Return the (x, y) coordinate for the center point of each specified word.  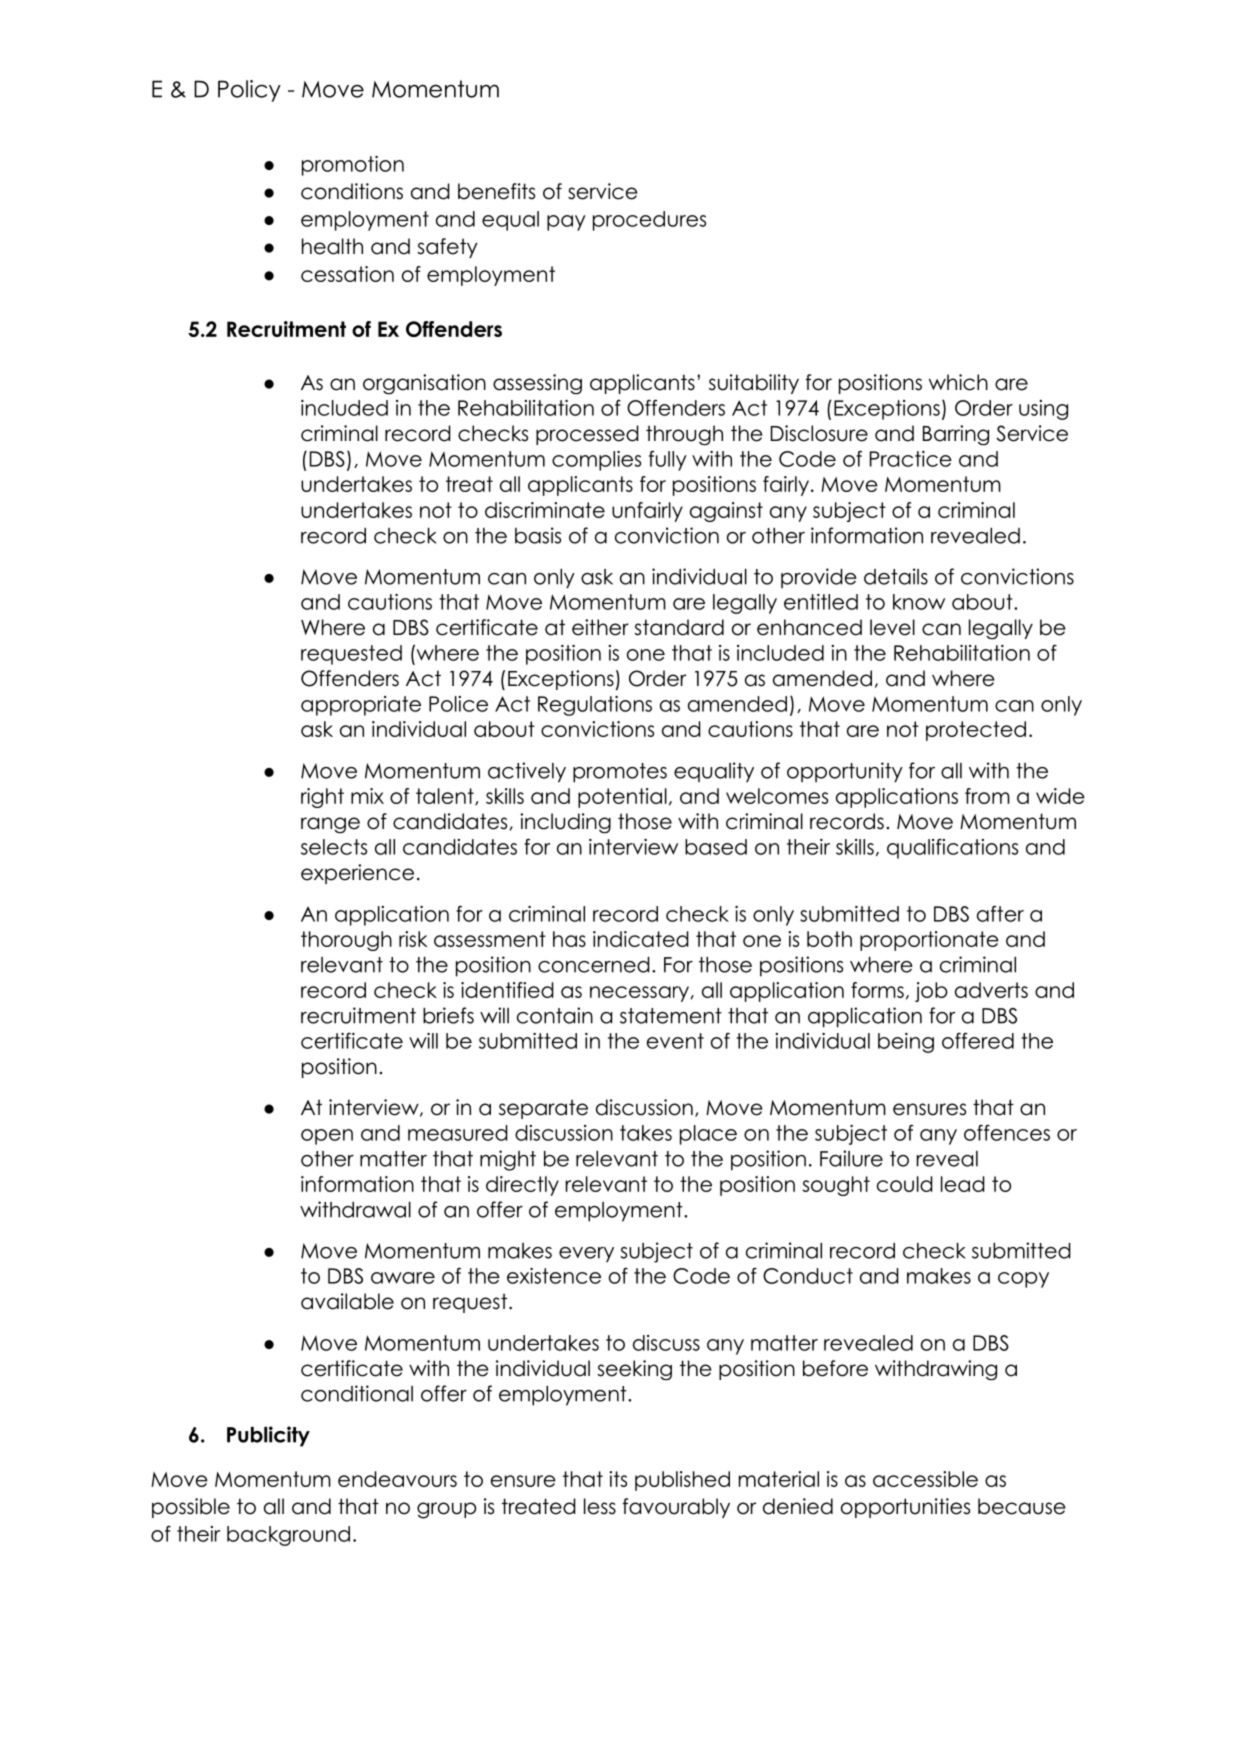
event (675, 1041)
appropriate (361, 706)
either (600, 627)
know (919, 602)
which (958, 382)
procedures (649, 221)
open (327, 1137)
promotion (353, 166)
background (288, 1536)
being (906, 1043)
